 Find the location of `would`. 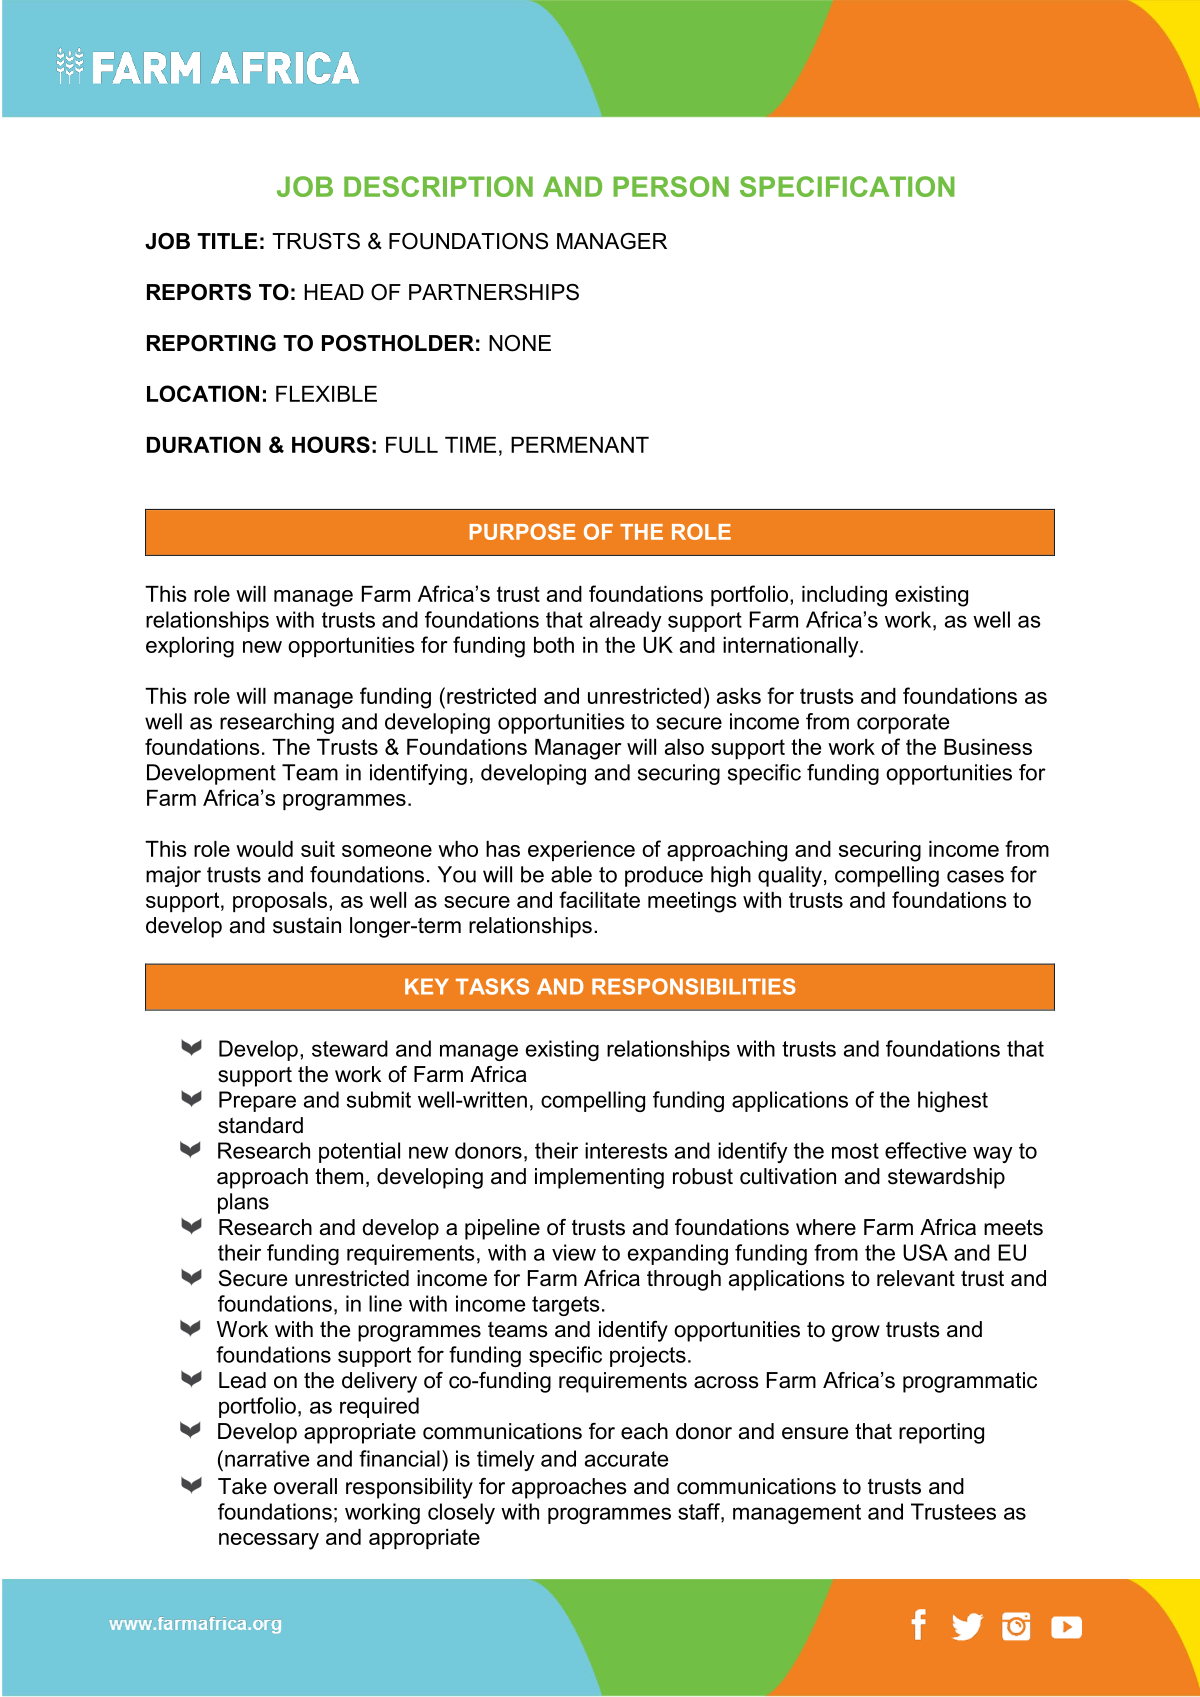

would is located at coordinates (264, 849).
